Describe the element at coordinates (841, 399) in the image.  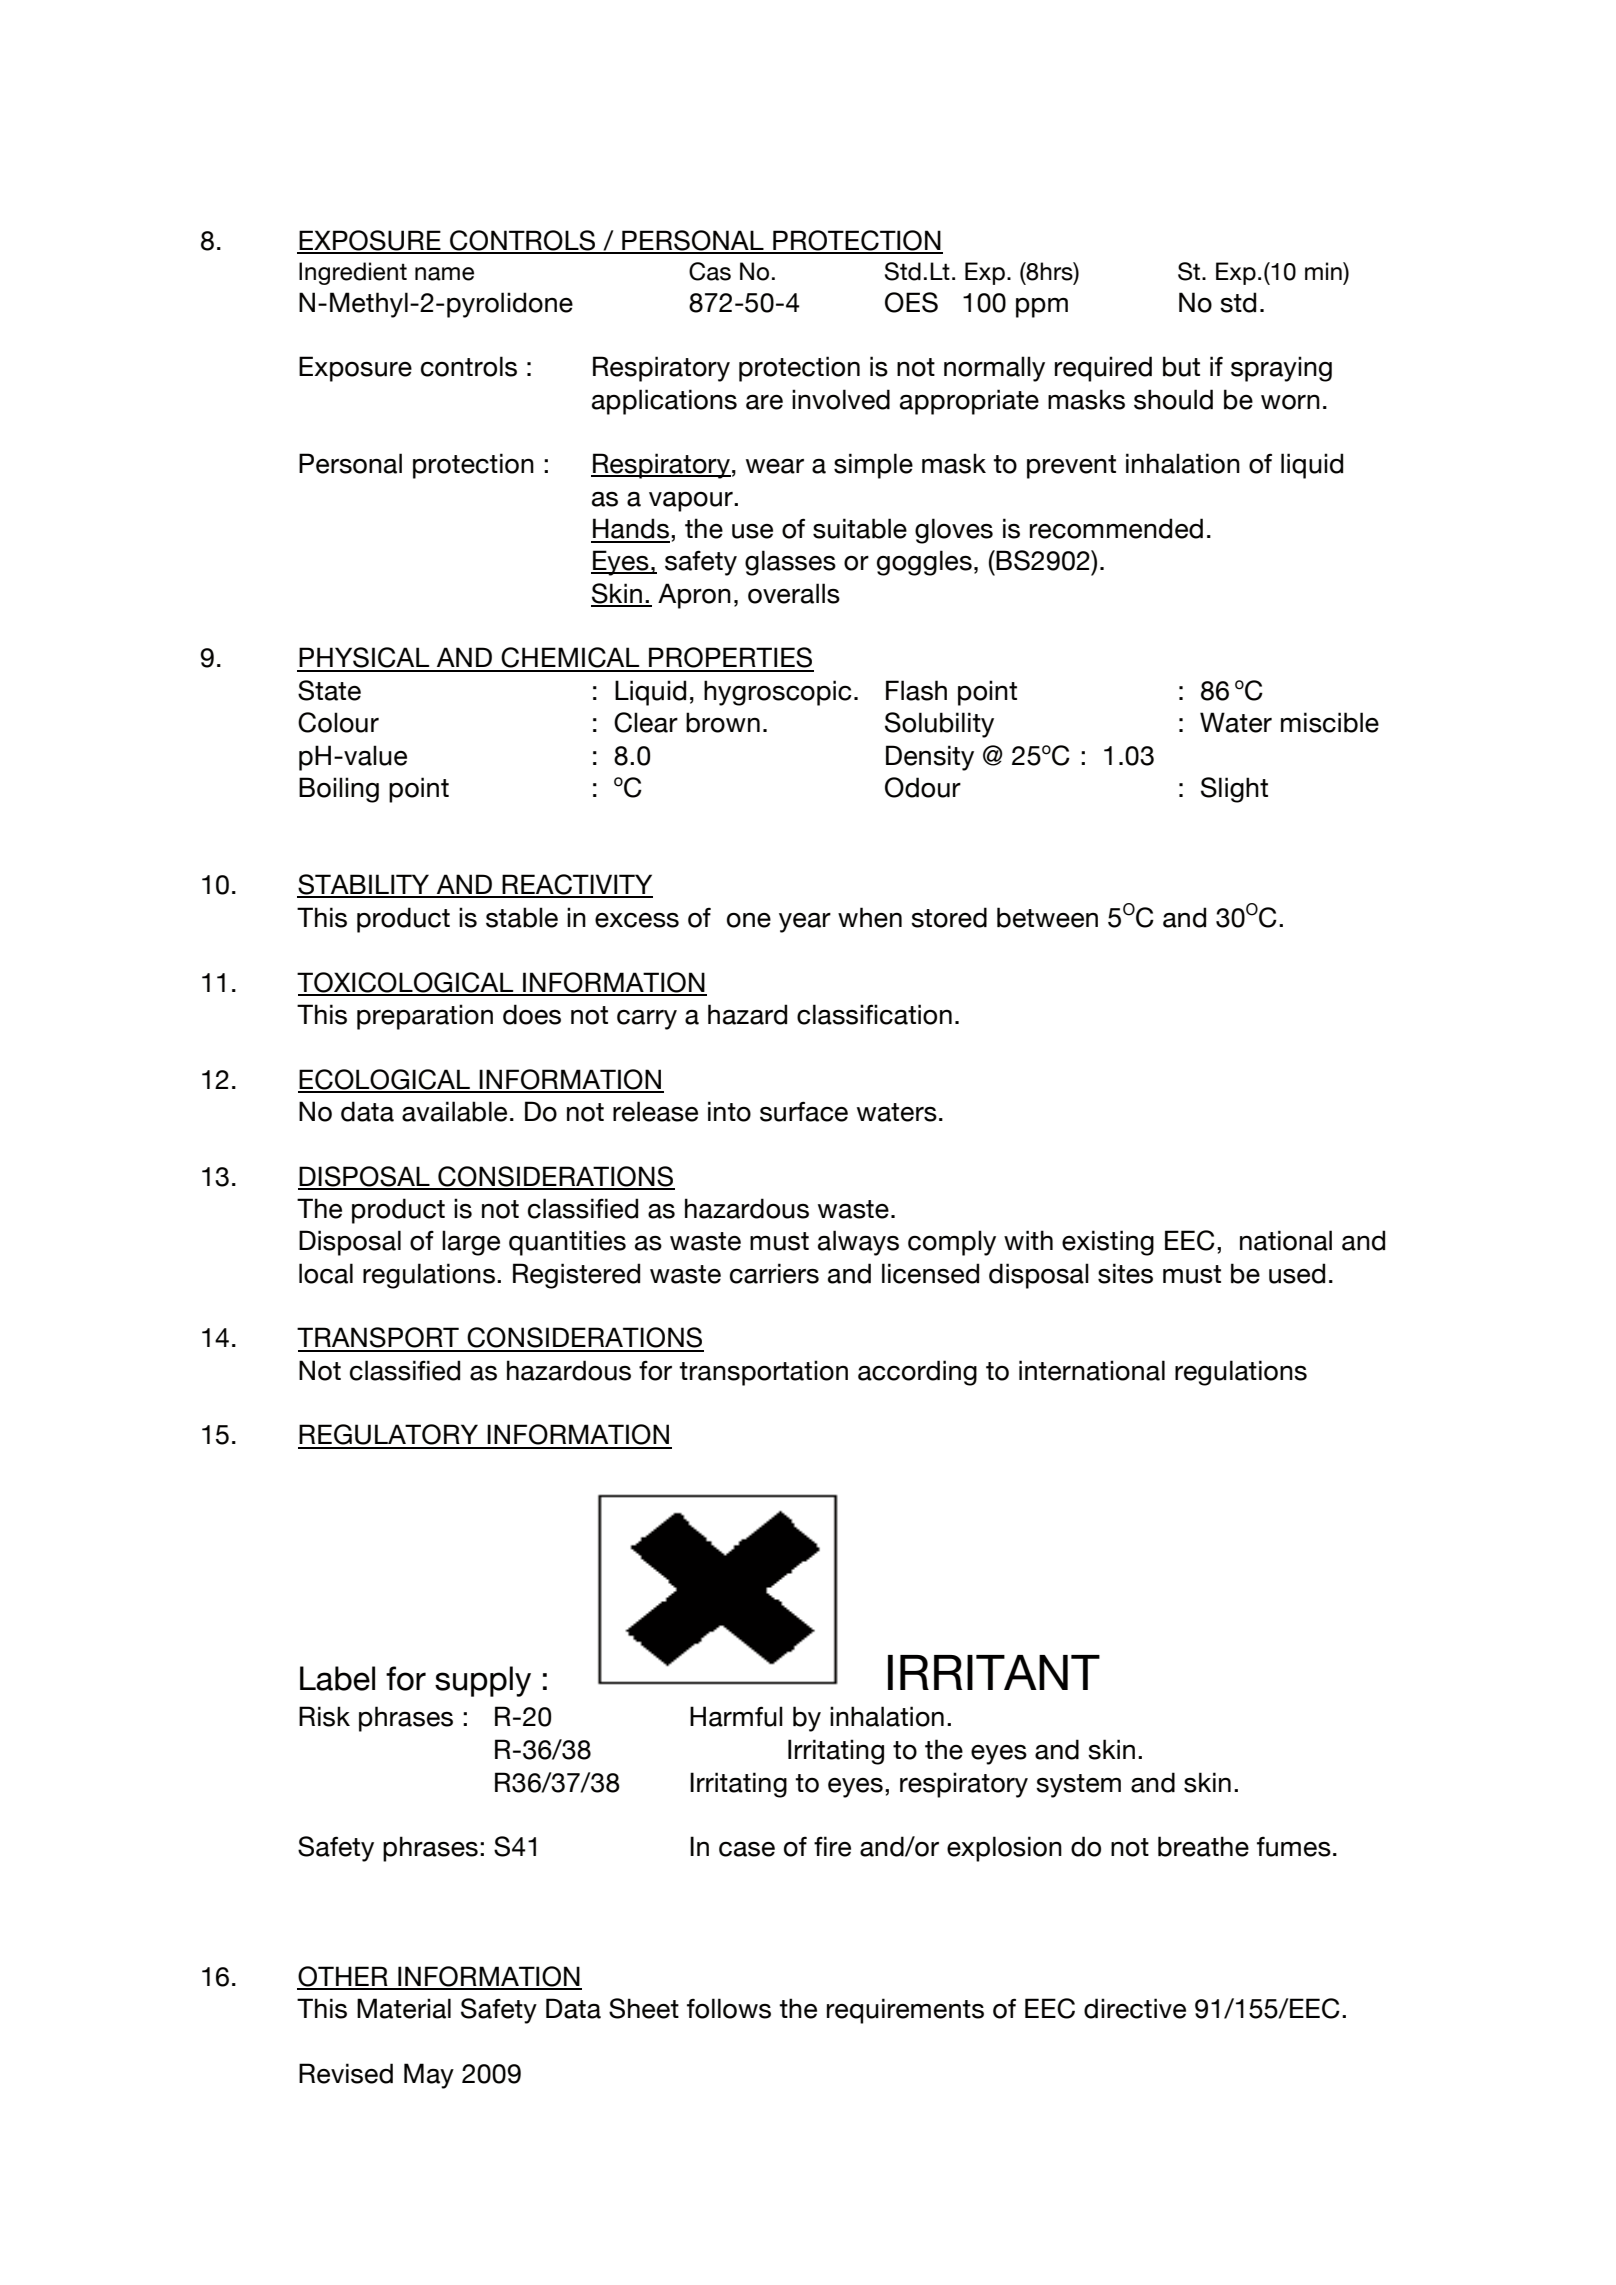
I see `involved` at that location.
